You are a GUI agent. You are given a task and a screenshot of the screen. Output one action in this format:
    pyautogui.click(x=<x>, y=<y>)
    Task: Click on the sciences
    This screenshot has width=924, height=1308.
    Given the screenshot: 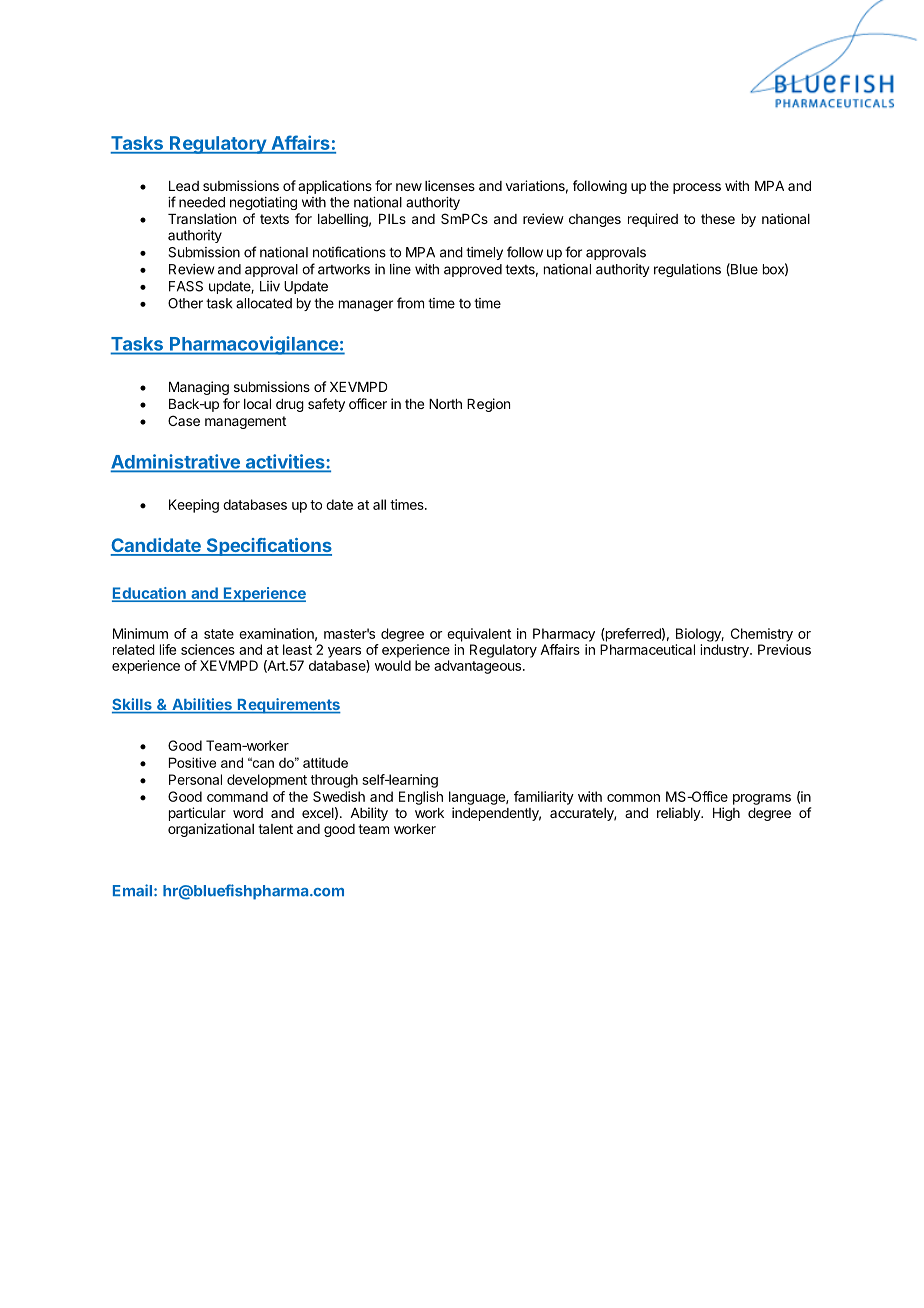 What is the action you would take?
    pyautogui.click(x=208, y=649)
